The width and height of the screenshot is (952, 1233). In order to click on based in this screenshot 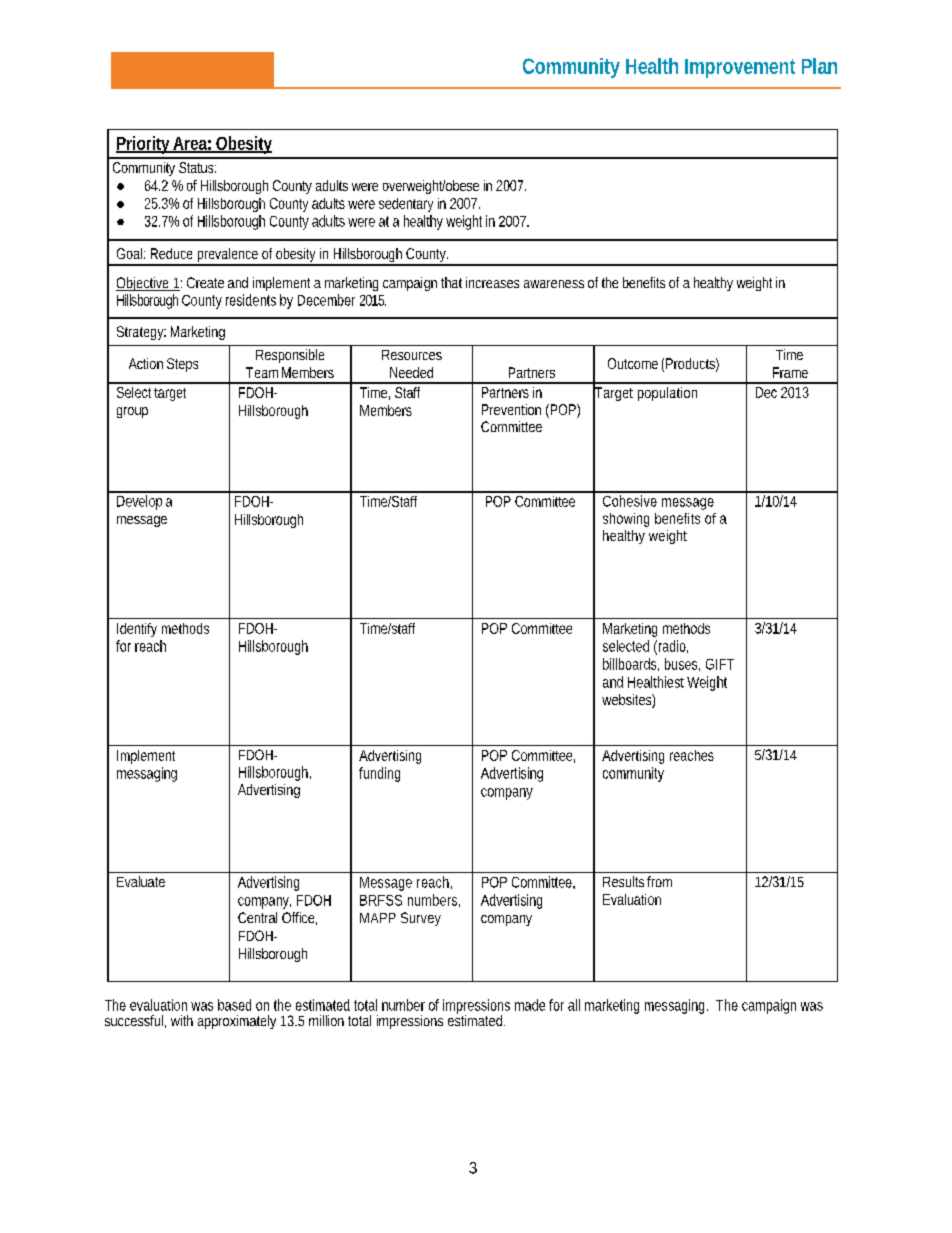, I will do `click(234, 1005)`.
